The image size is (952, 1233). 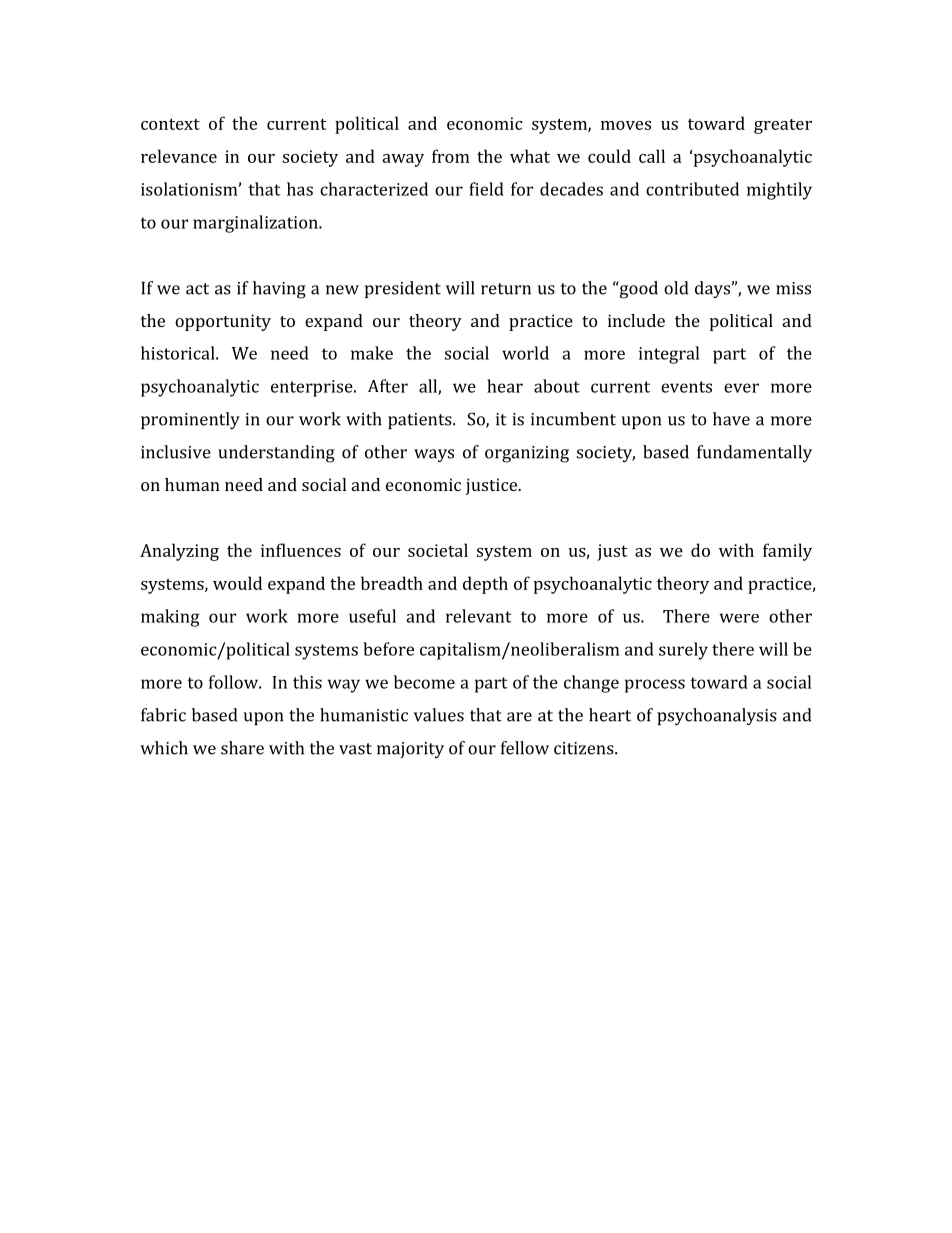 What do you see at coordinates (242, 748) in the screenshot?
I see `share` at bounding box center [242, 748].
